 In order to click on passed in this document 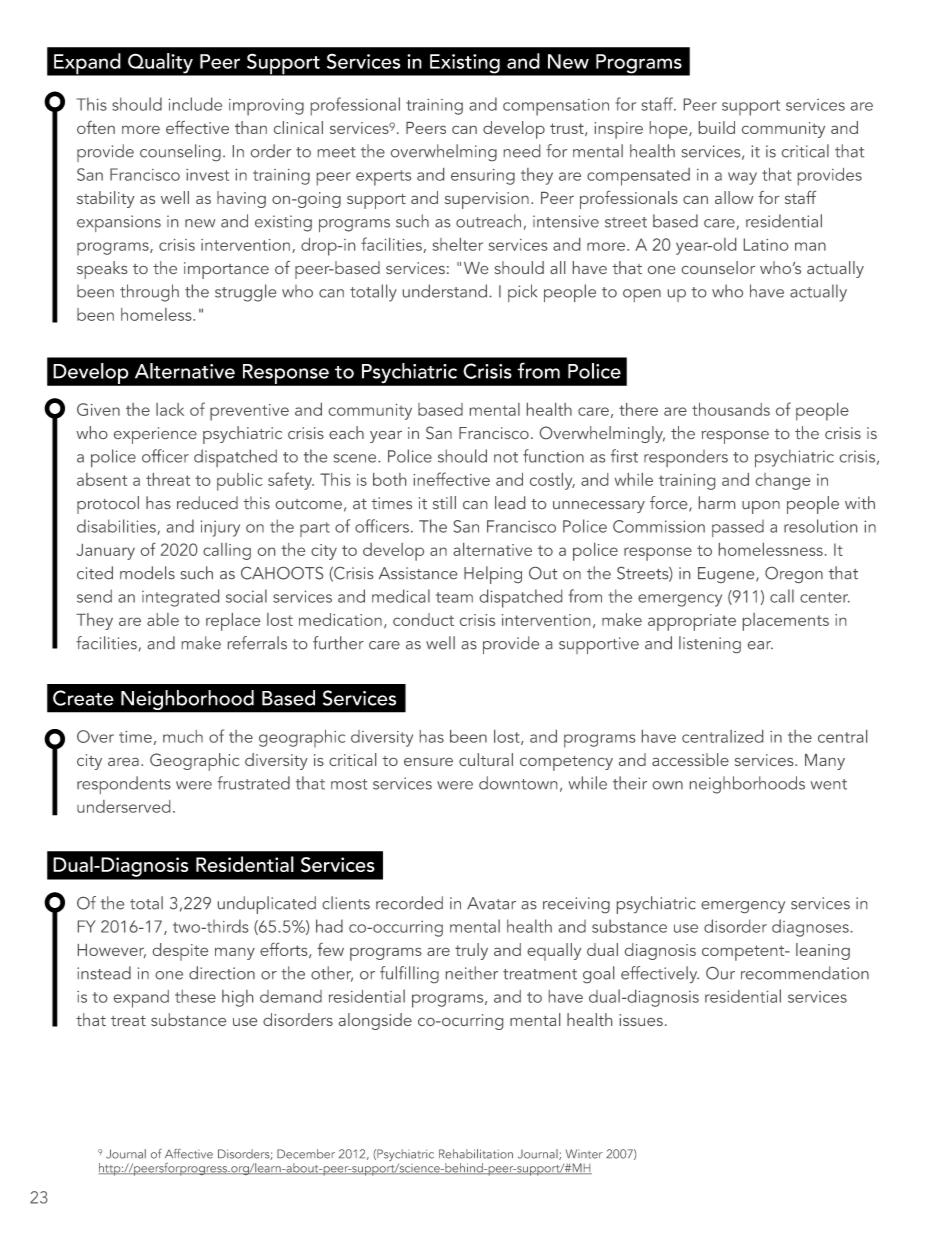, I will do `click(738, 528)`.
